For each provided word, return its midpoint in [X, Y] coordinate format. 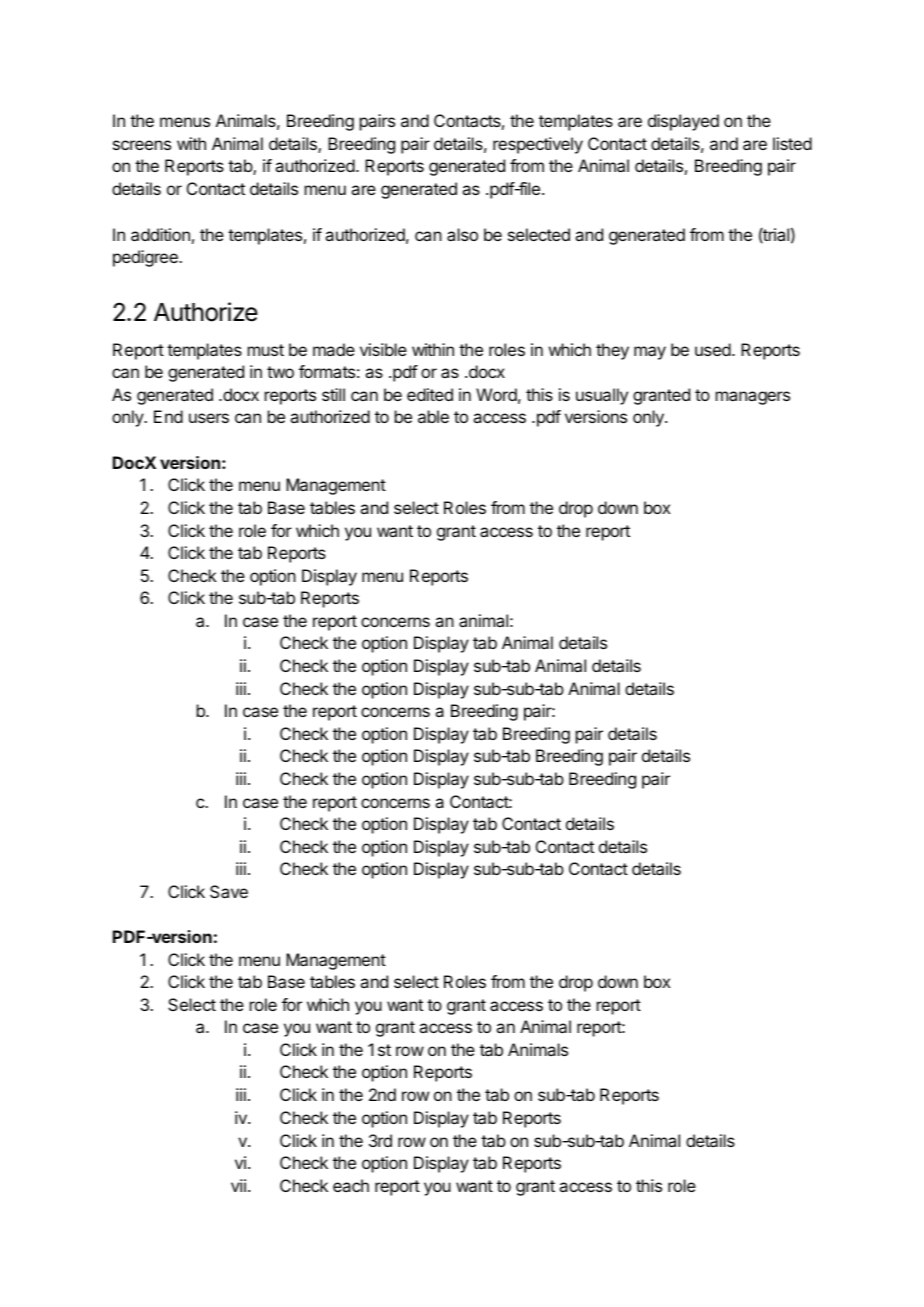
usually [602, 396]
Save [229, 891]
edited [430, 394]
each [351, 1185]
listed [792, 143]
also [462, 234]
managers [753, 398]
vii [238, 1185]
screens [142, 145]
